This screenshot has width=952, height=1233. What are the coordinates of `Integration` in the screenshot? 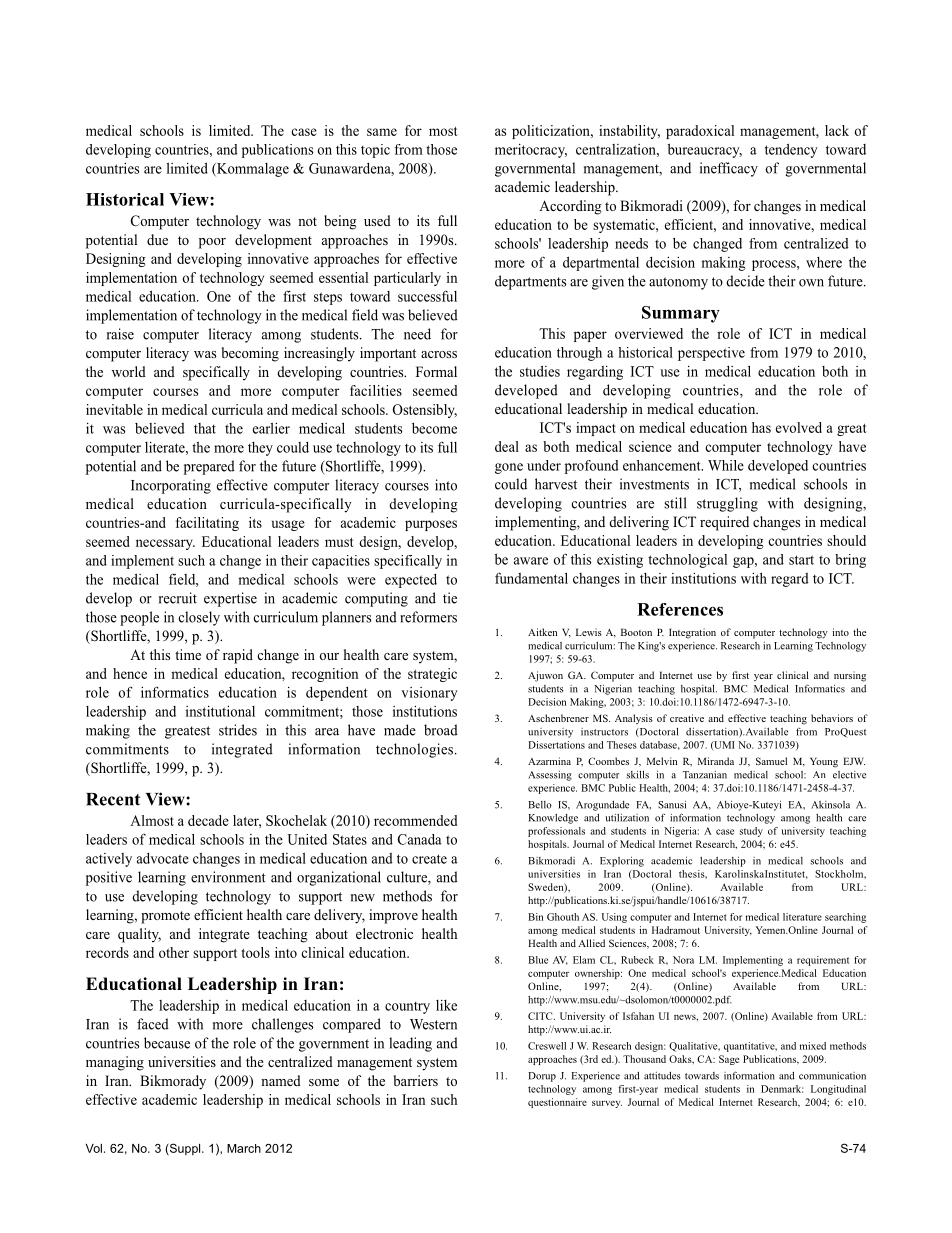 It's located at (692, 633).
